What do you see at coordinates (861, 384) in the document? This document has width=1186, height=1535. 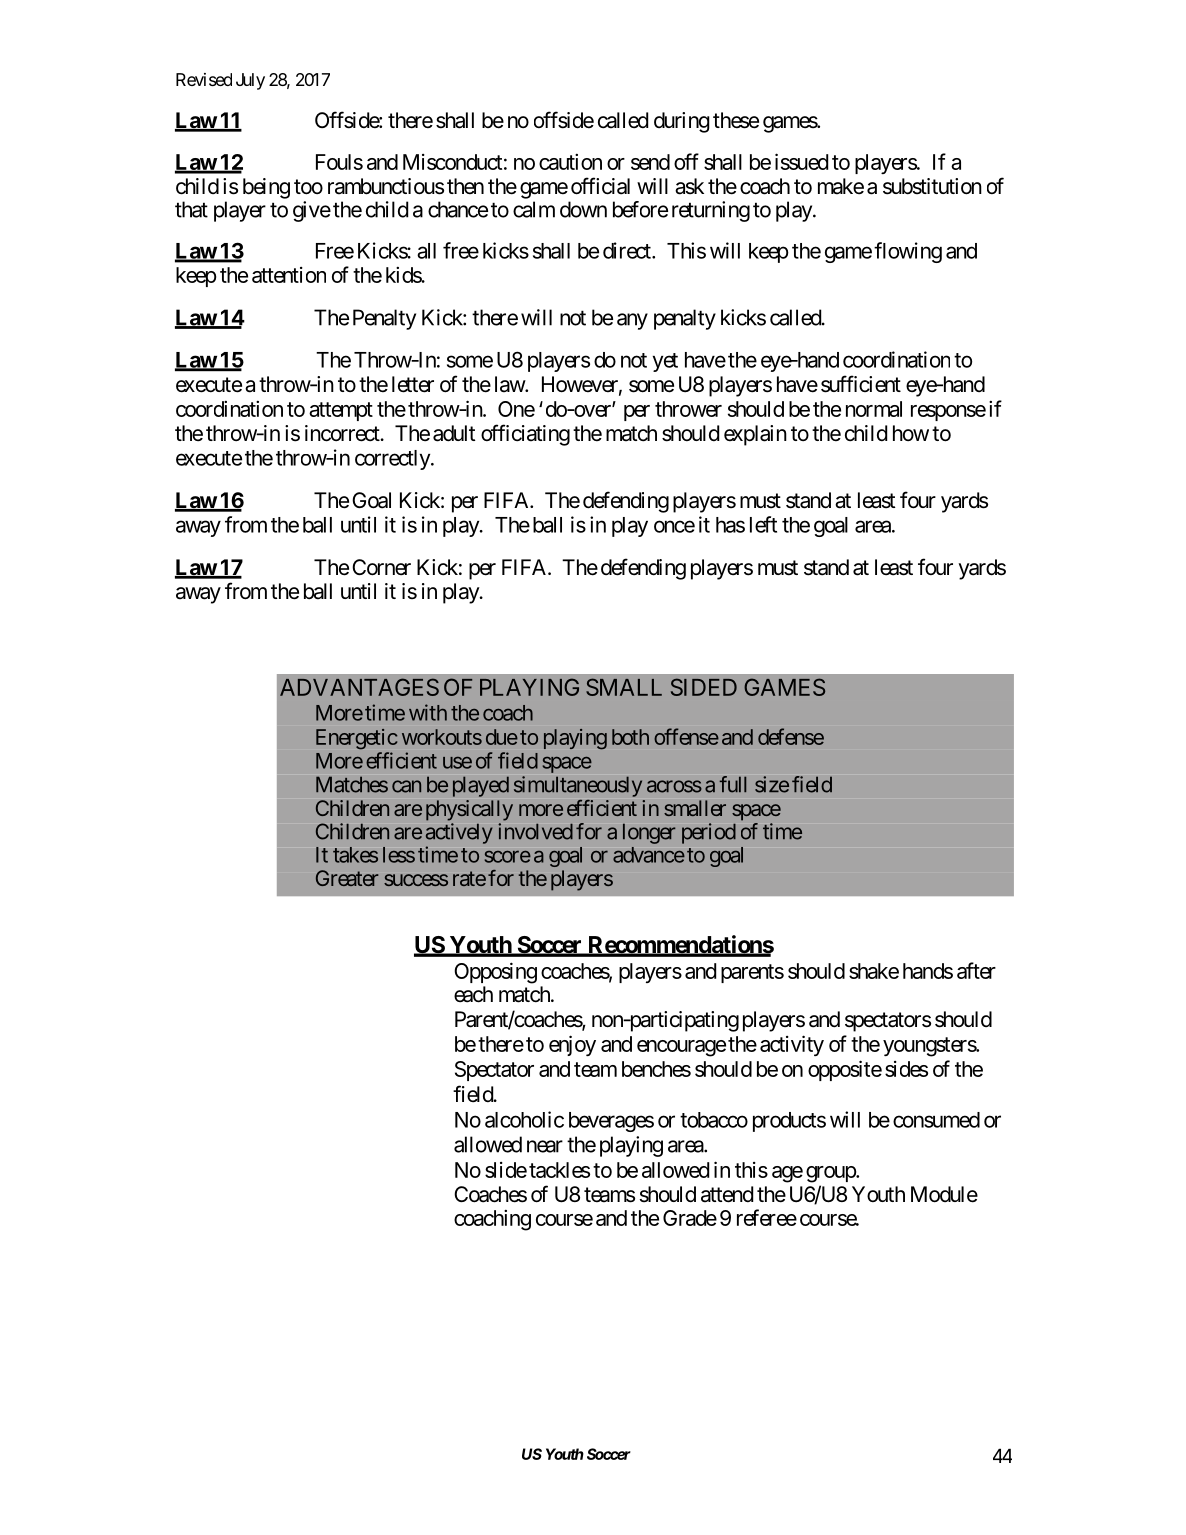 I see `sufficient` at bounding box center [861, 384].
